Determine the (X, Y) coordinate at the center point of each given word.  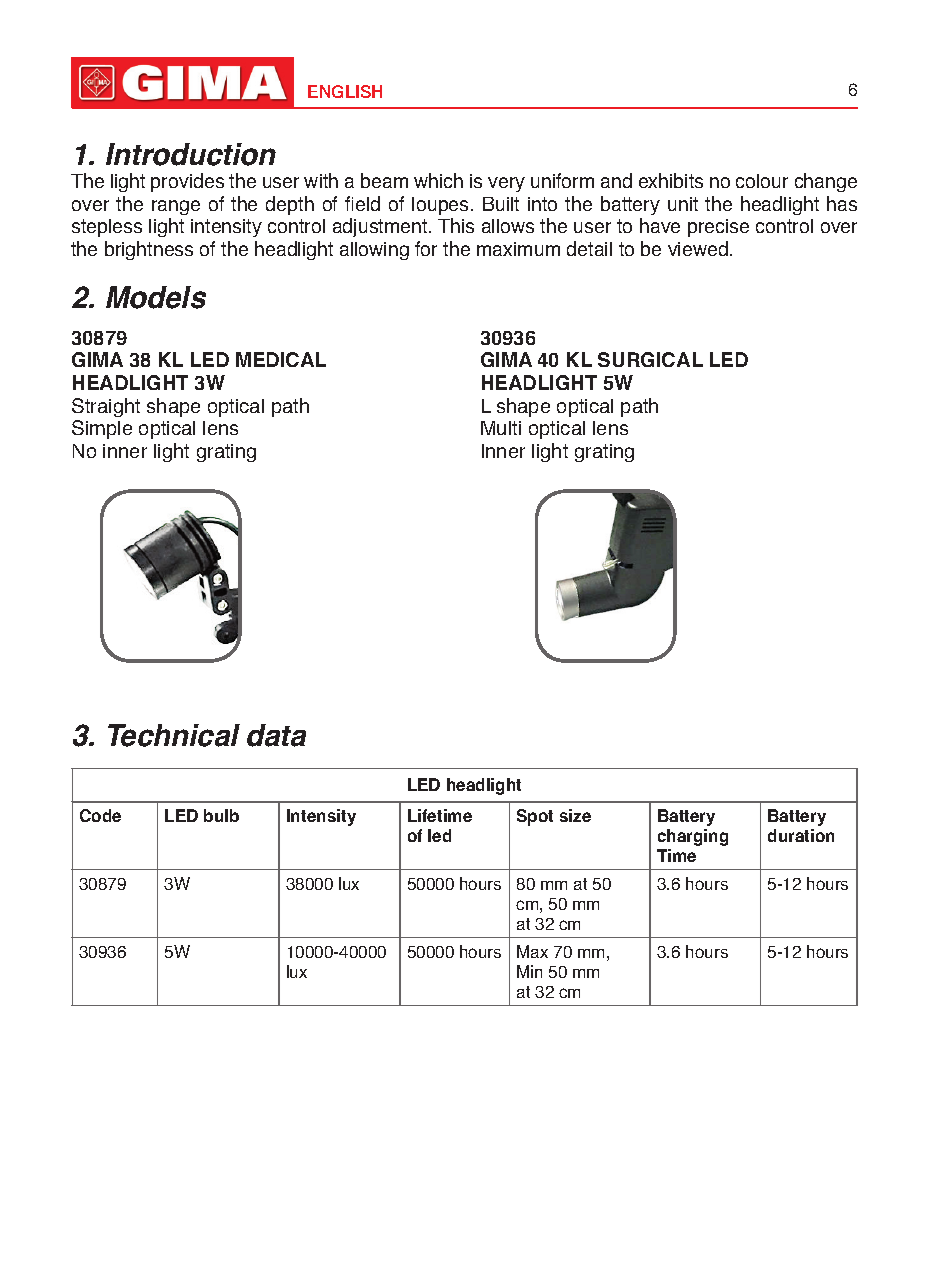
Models (156, 297)
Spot (535, 817)
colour (762, 181)
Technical (174, 735)
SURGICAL (650, 359)
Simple (102, 429)
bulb (221, 815)
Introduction (191, 154)
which (438, 180)
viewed (698, 248)
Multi (501, 428)
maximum (518, 249)
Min (529, 971)
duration (801, 835)
